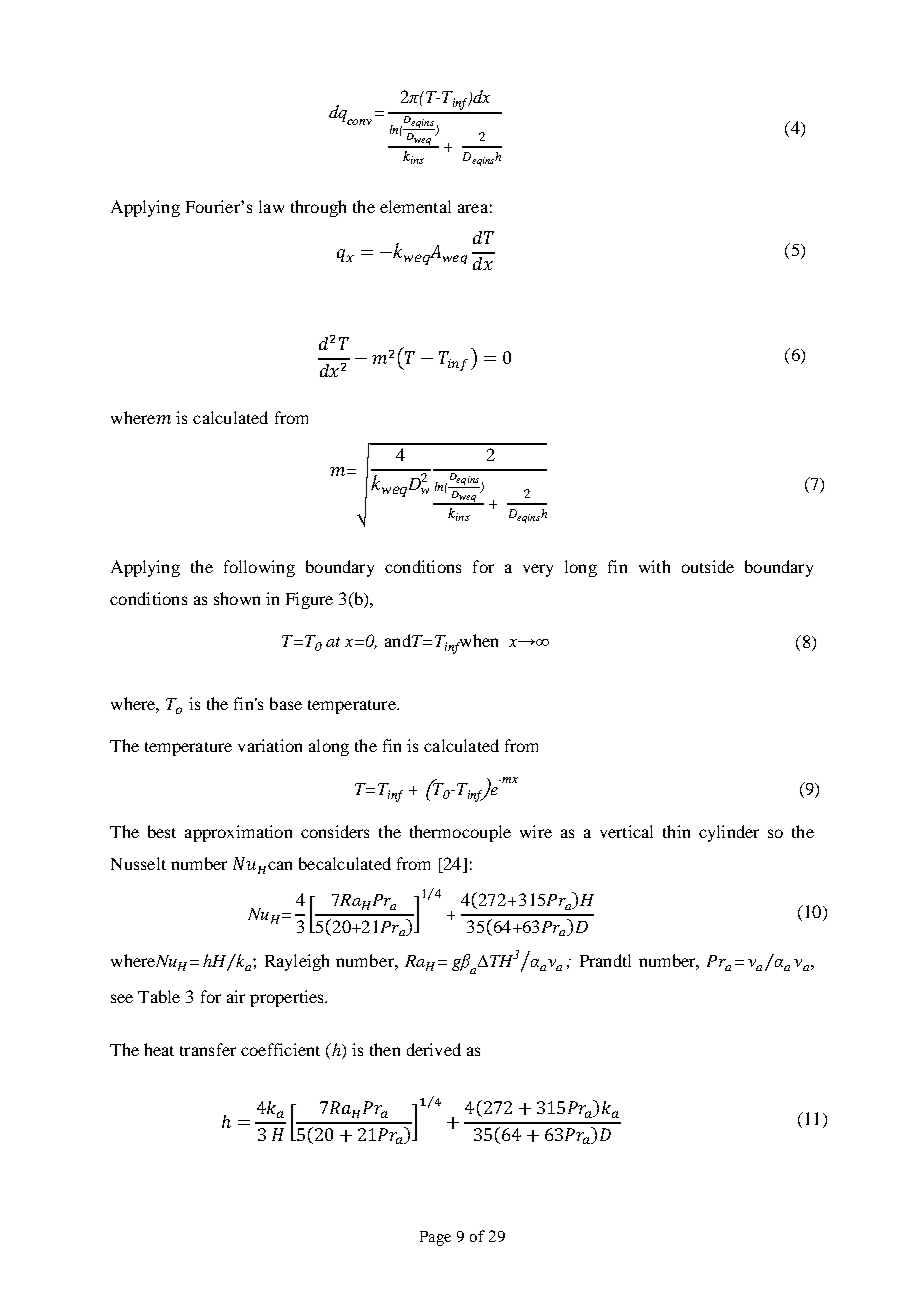 The image size is (924, 1308). Describe the element at coordinates (435, 1238) in the page. I see `Page` at that location.
